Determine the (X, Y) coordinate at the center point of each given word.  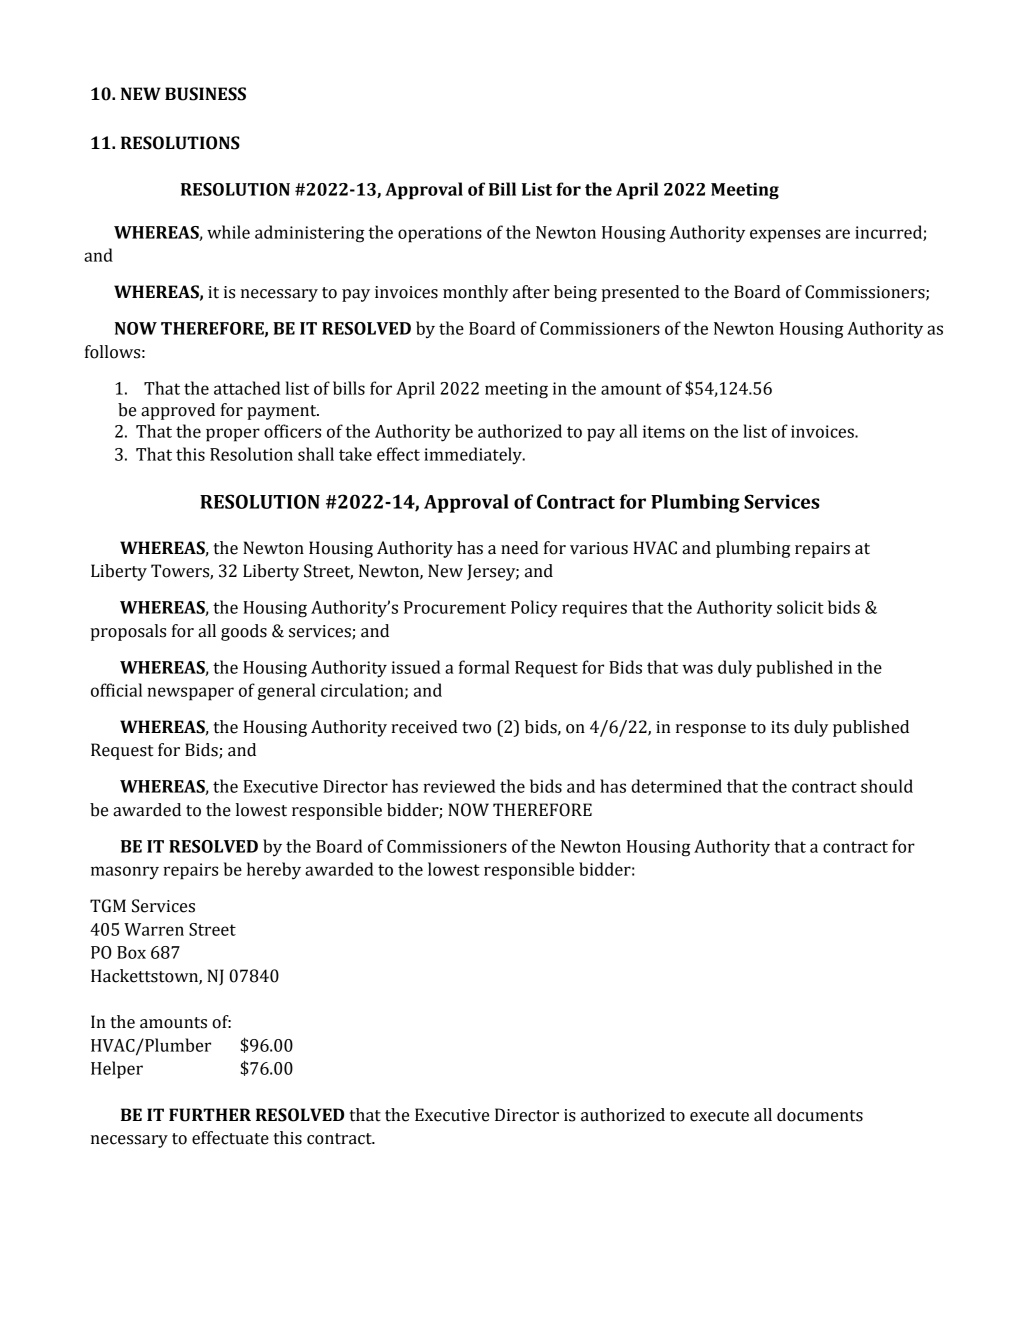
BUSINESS (205, 94)
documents (820, 1115)
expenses (785, 236)
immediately (474, 456)
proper (233, 435)
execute (719, 1116)
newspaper (190, 694)
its (780, 727)
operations (440, 234)
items (664, 431)
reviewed (459, 786)
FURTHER (210, 1115)
